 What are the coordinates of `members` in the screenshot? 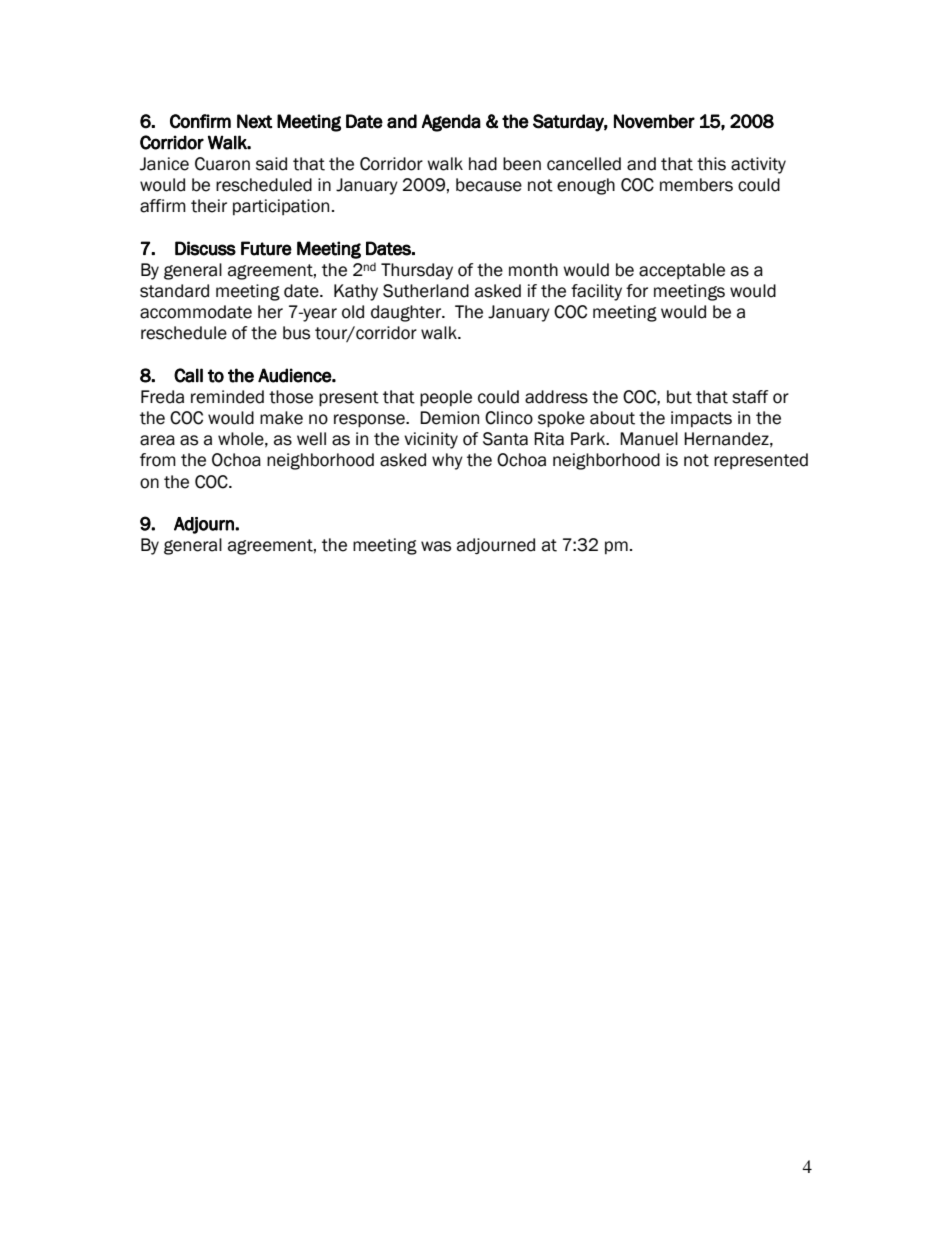 It's located at (696, 185).
